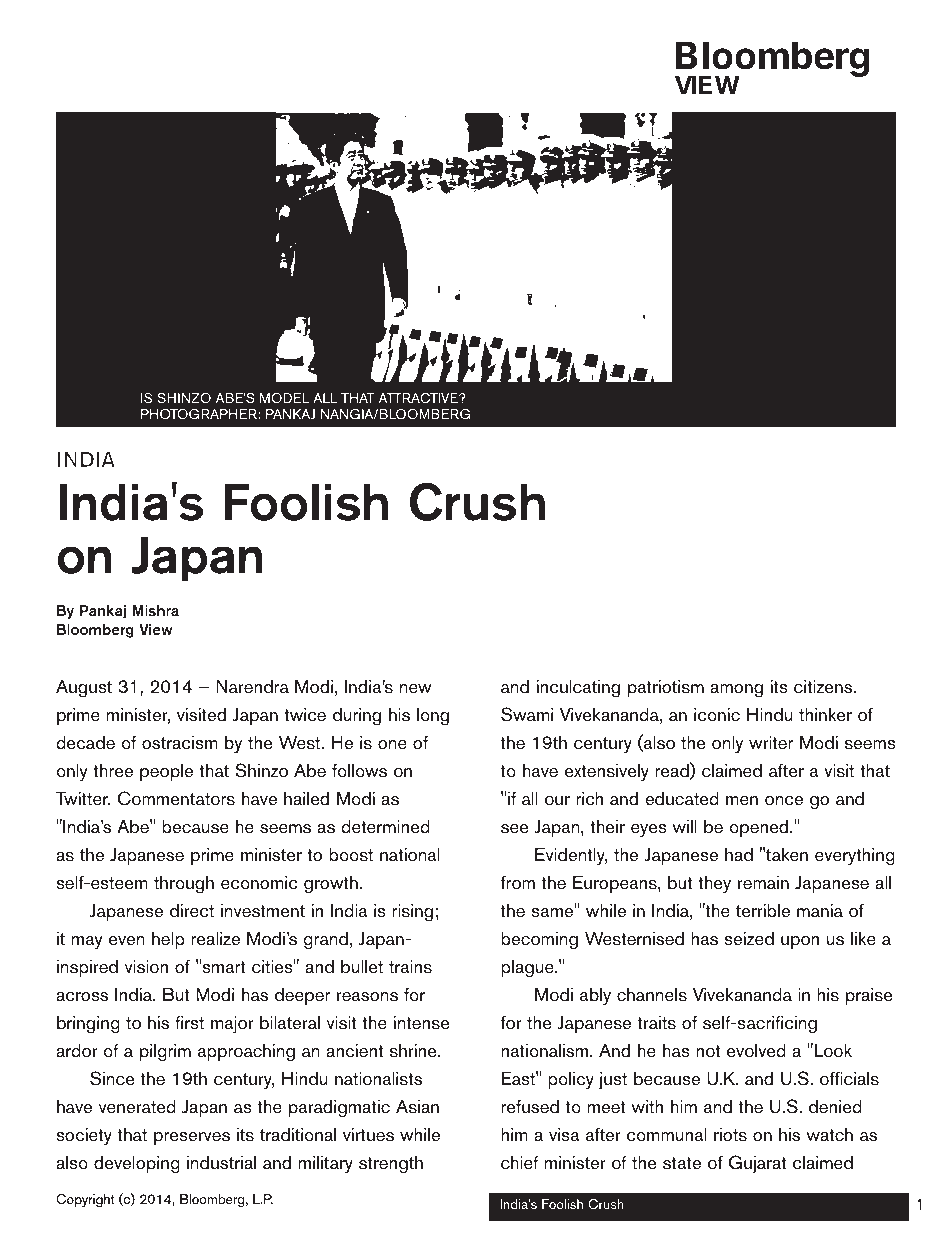 This document has height=1233, width=952. What do you see at coordinates (156, 610) in the document?
I see `Mishra` at bounding box center [156, 610].
